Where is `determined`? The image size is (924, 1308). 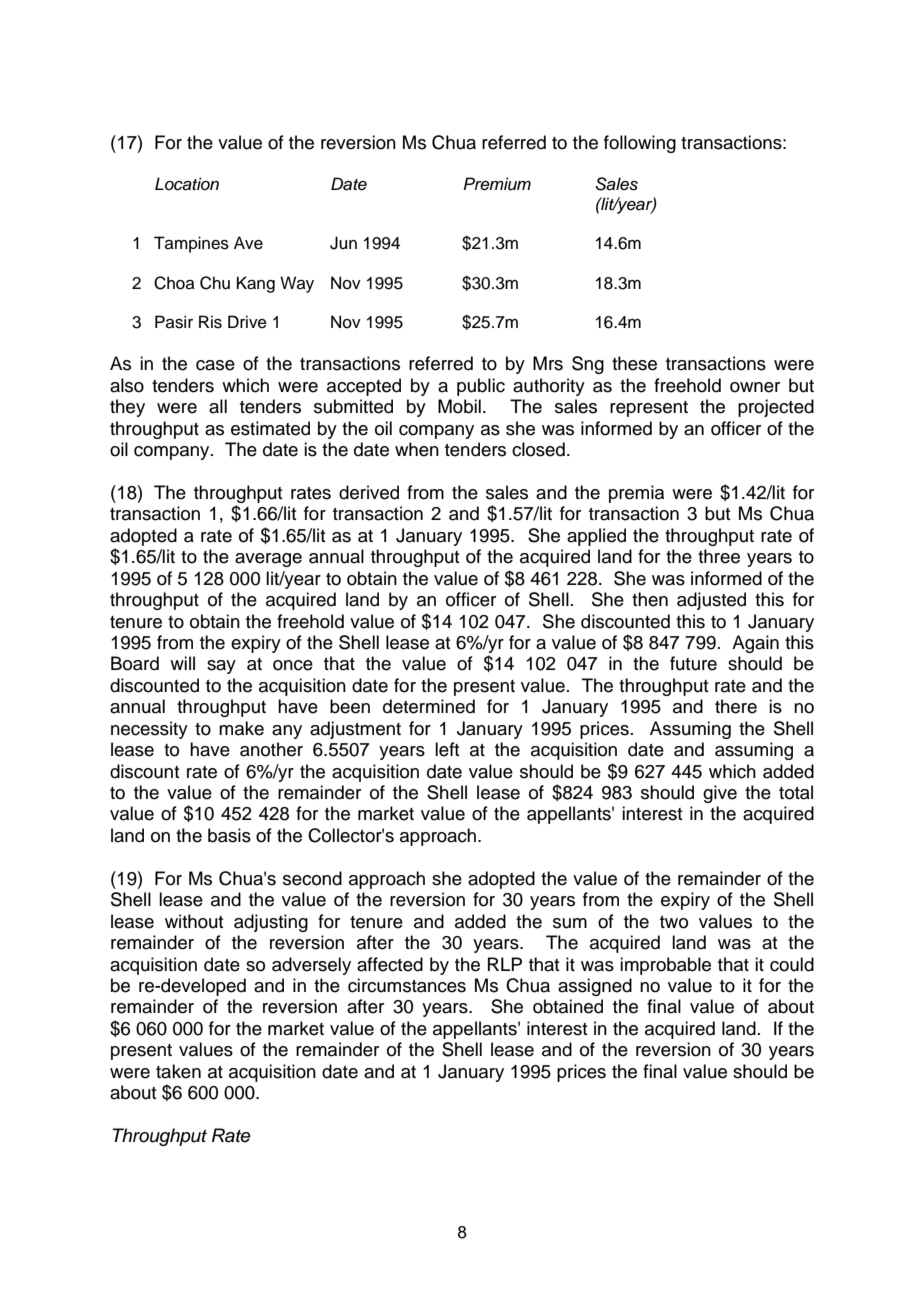
determined is located at coordinates (429, 706).
